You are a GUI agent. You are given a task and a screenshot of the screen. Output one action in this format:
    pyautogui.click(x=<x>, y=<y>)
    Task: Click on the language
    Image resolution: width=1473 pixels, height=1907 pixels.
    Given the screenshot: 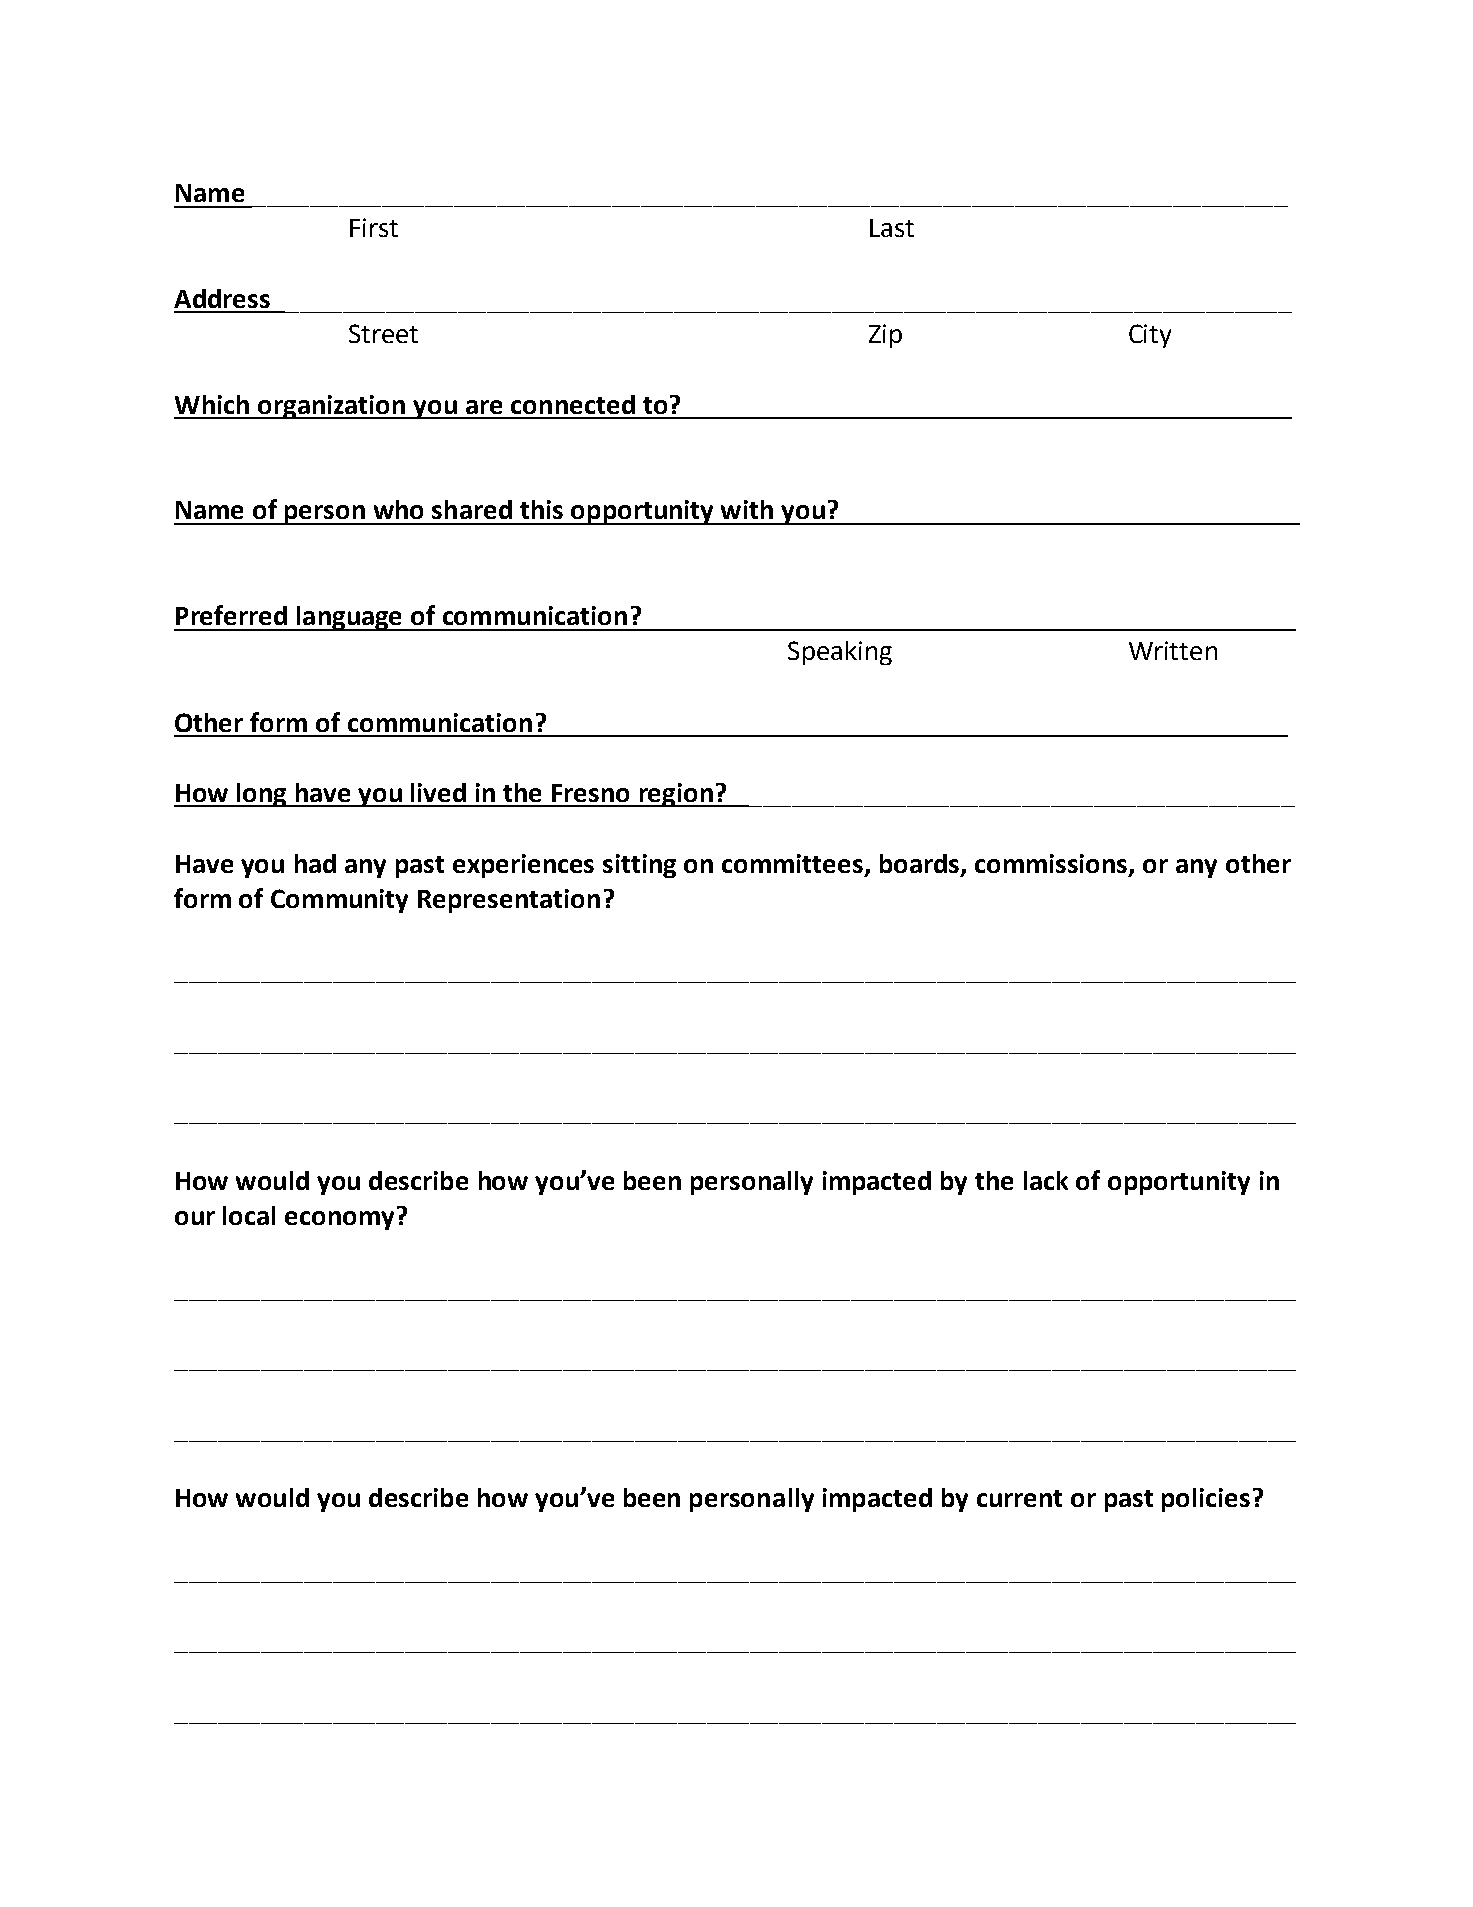 What is the action you would take?
    pyautogui.click(x=350, y=618)
